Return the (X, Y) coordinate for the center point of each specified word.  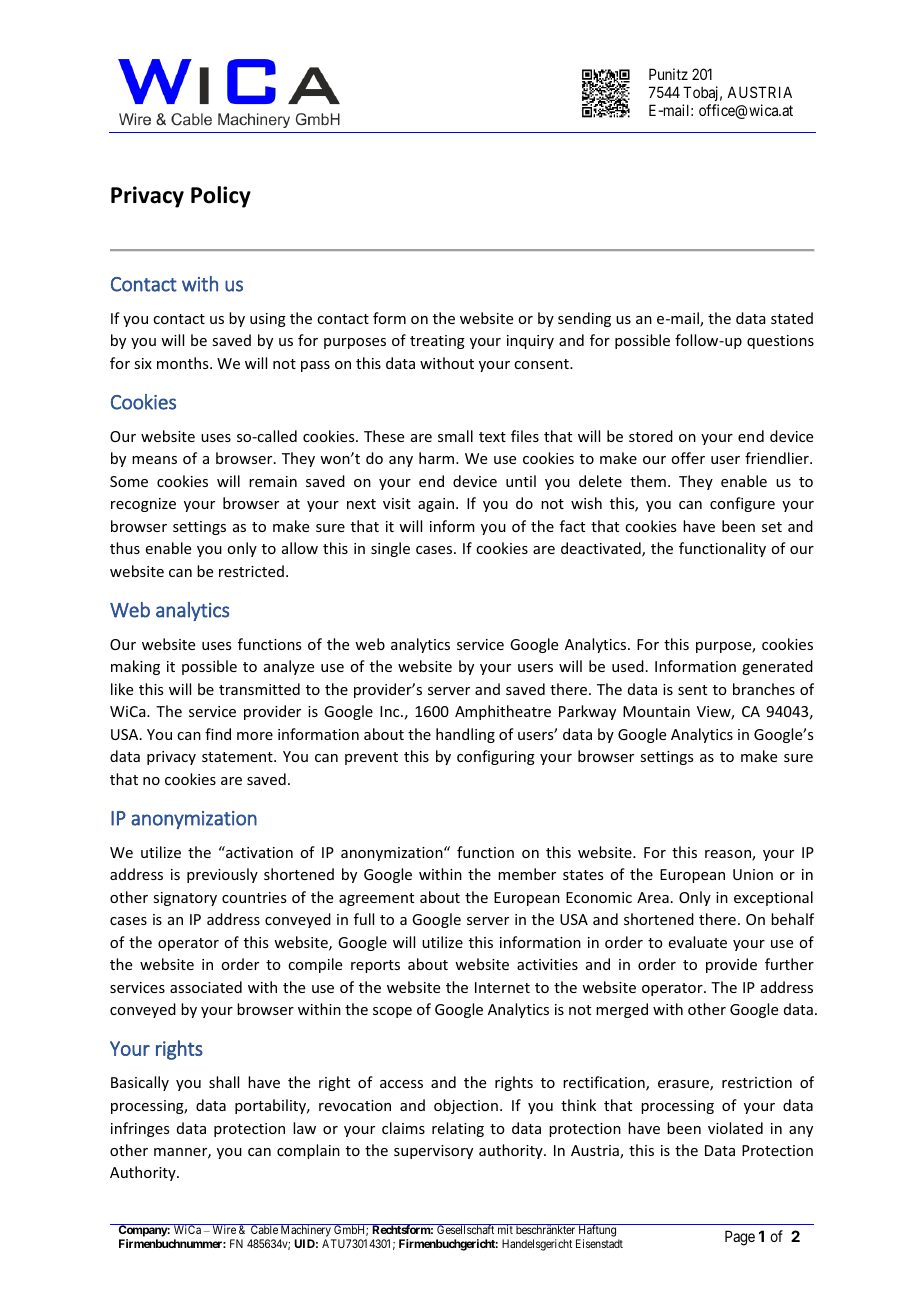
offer (688, 458)
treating (437, 342)
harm (438, 458)
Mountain (656, 711)
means (154, 460)
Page (740, 1238)
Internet (502, 987)
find (218, 734)
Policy (221, 197)
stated (792, 318)
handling (465, 735)
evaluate (698, 942)
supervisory (433, 1152)
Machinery (306, 1232)
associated (206, 987)
